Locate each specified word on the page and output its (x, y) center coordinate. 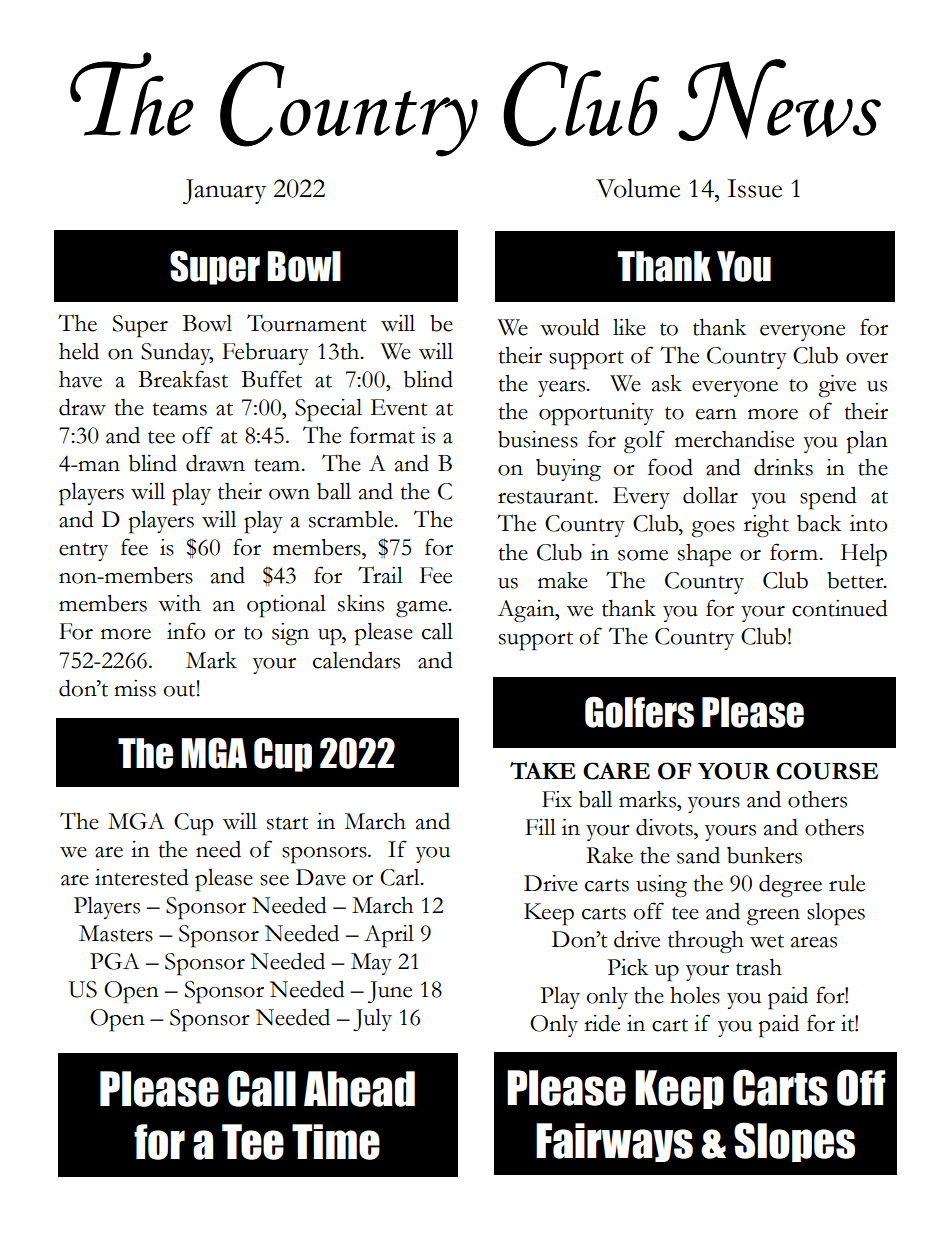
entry (83, 552)
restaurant (547, 497)
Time (336, 1142)
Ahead (359, 1089)
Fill (540, 826)
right (766, 526)
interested (142, 877)
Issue (754, 188)
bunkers (764, 855)
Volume (638, 188)
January (224, 191)
